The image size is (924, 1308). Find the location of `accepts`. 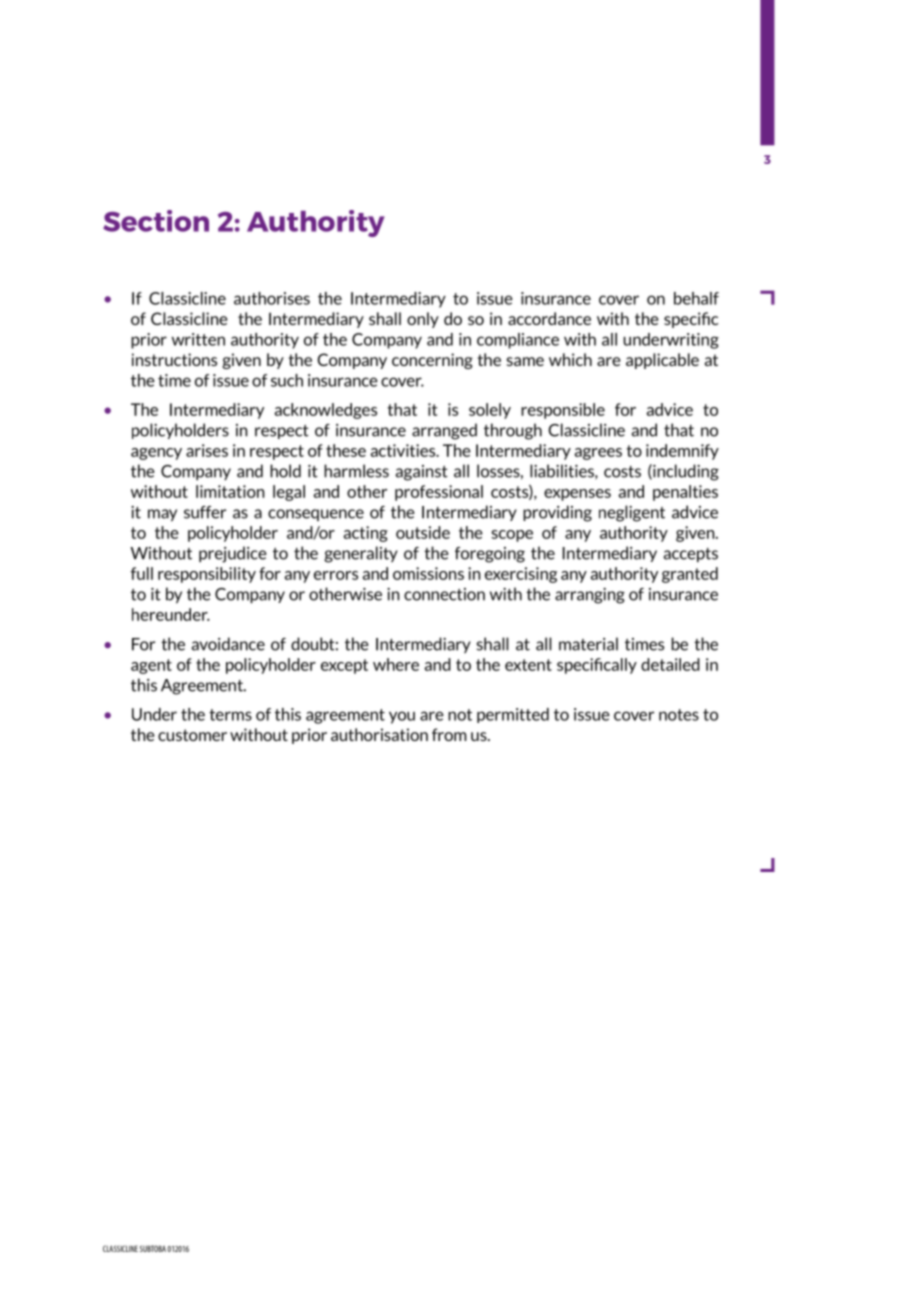

accepts is located at coordinates (691, 555).
